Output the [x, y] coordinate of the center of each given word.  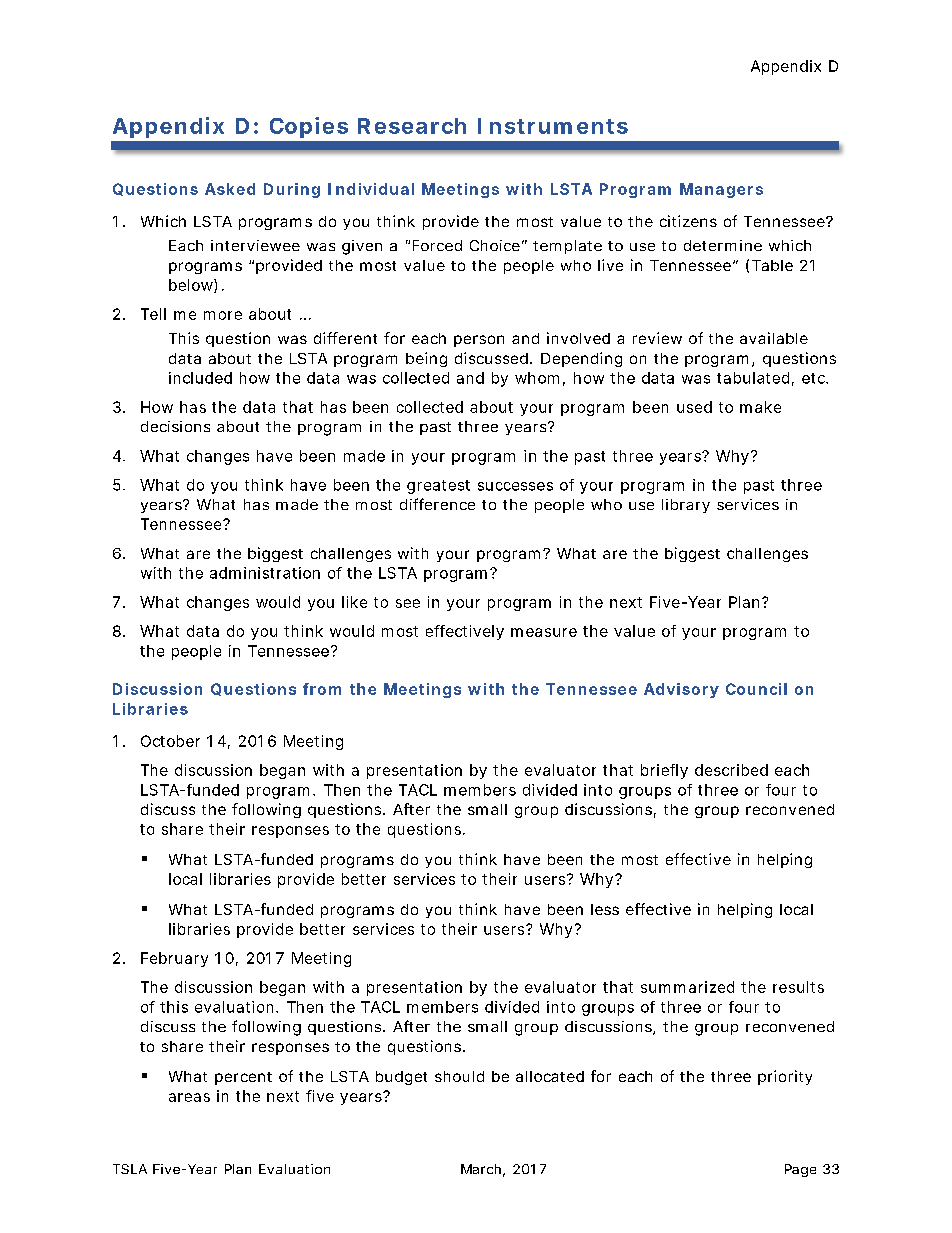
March [481, 1169]
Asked [230, 189]
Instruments [553, 126]
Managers [721, 190]
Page [800, 1170]
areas [189, 1097]
